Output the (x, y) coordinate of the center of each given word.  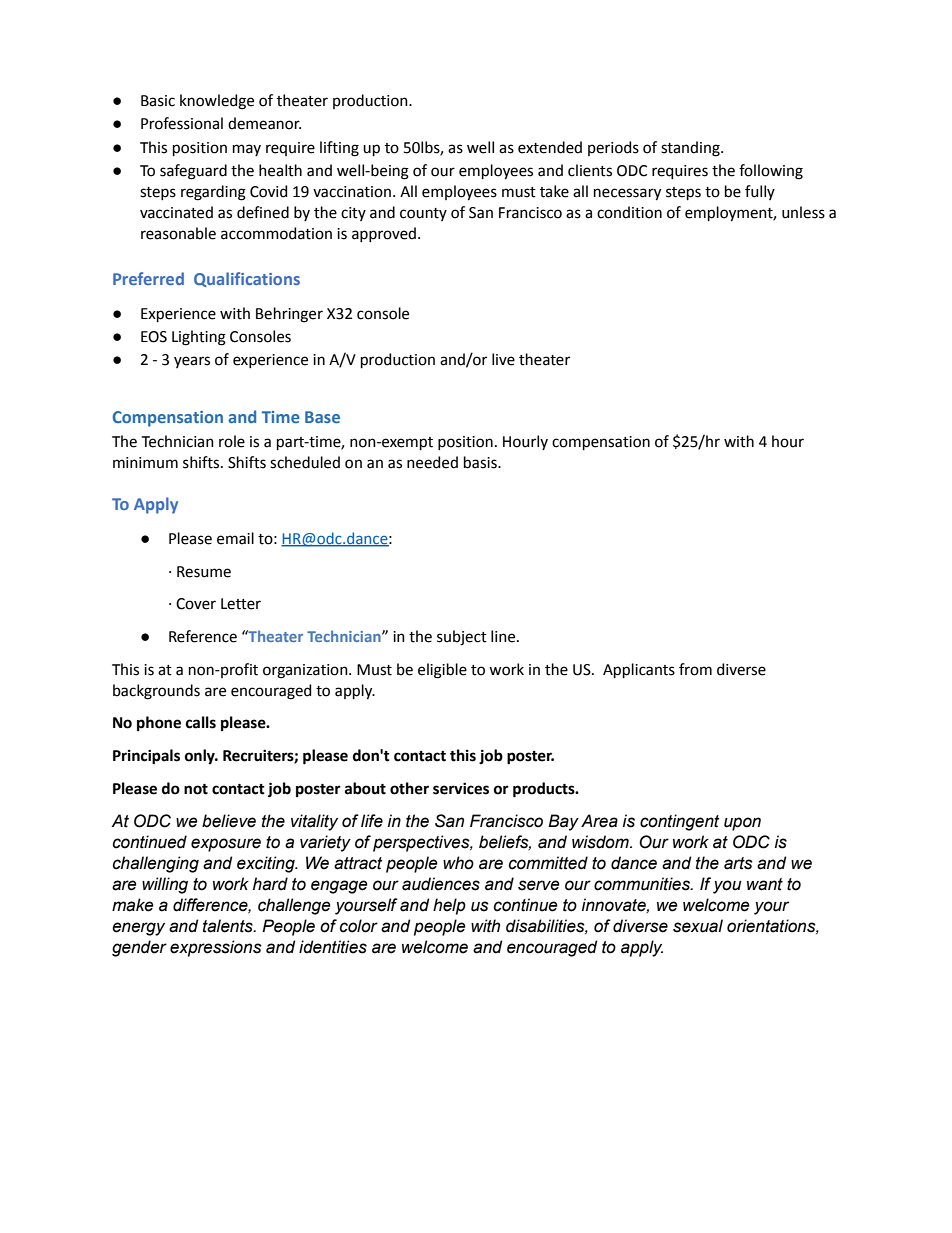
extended (550, 147)
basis (481, 462)
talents (229, 926)
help (449, 906)
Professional (182, 123)
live (503, 359)
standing (691, 149)
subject (462, 638)
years (192, 362)
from (695, 669)
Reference (203, 636)
